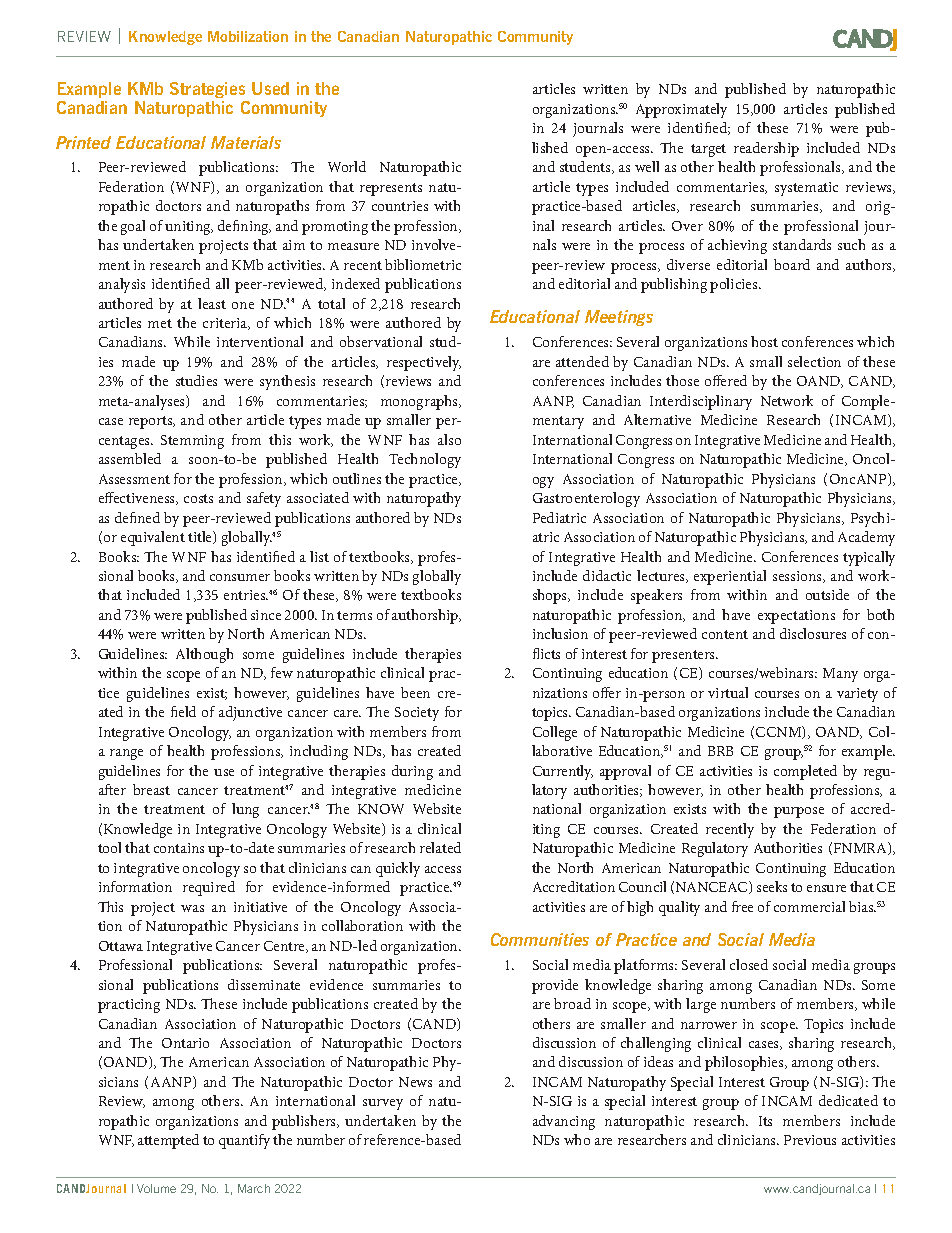 The height and width of the page is (1233, 952). Describe the element at coordinates (168, 1141) in the page. I see `attempted` at that location.
